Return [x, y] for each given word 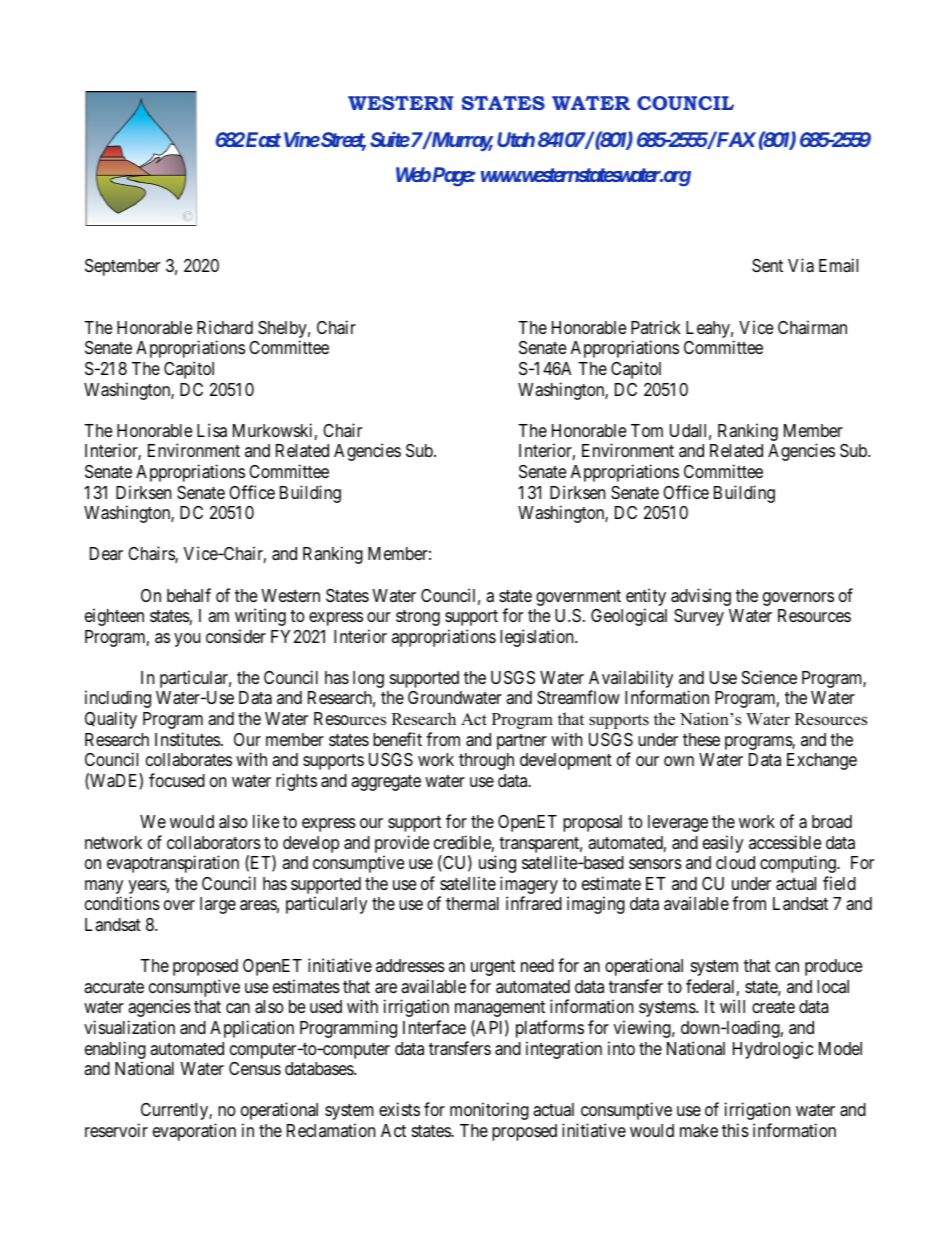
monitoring [489, 1111]
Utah [516, 139]
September [122, 267]
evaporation [194, 1132]
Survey [699, 617]
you [187, 640]
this [735, 1130]
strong [418, 618]
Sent [767, 266]
